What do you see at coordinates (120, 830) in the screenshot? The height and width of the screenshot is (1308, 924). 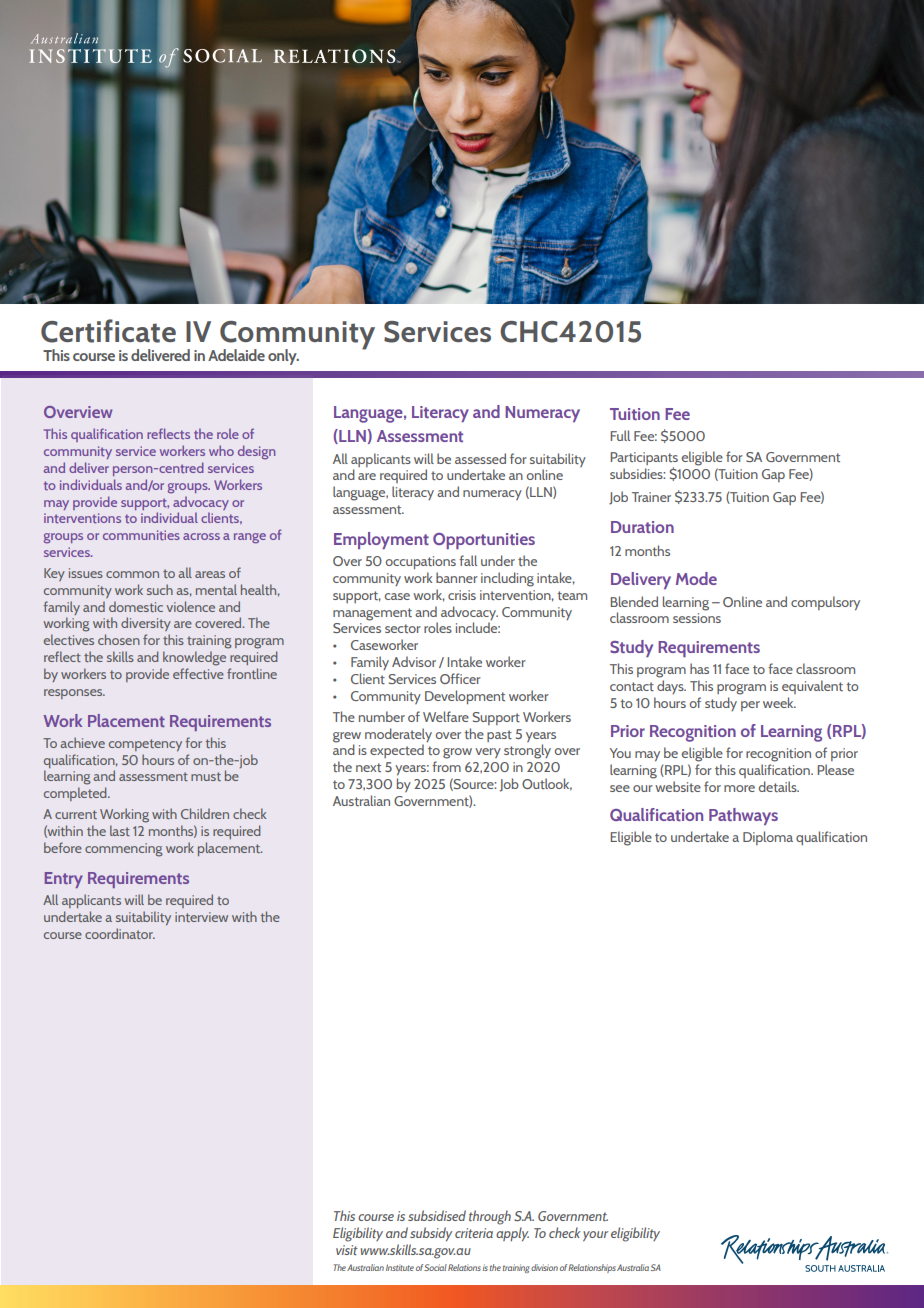 I see `last` at bounding box center [120, 830].
